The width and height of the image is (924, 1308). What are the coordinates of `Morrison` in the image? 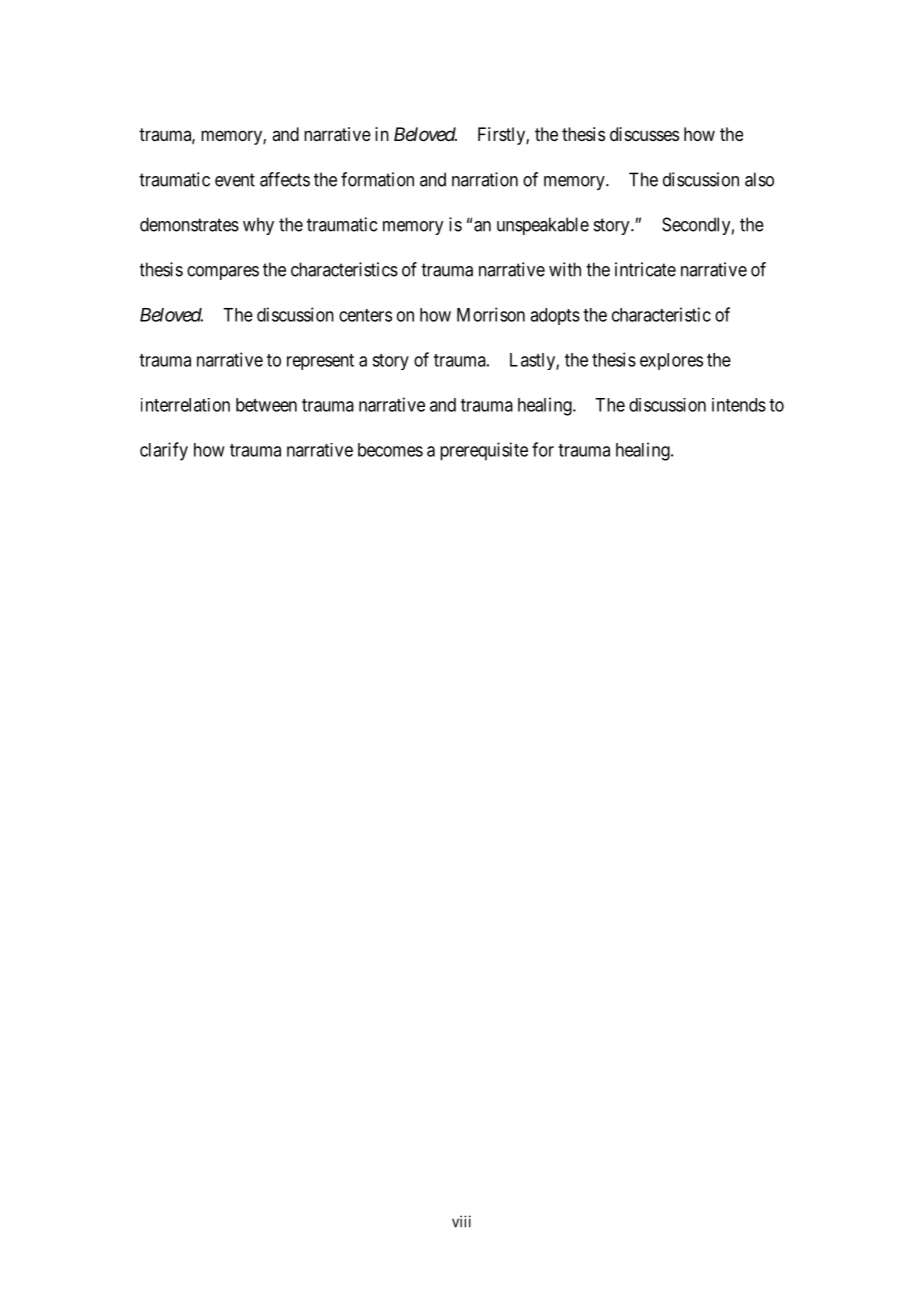 It's located at (491, 314).
